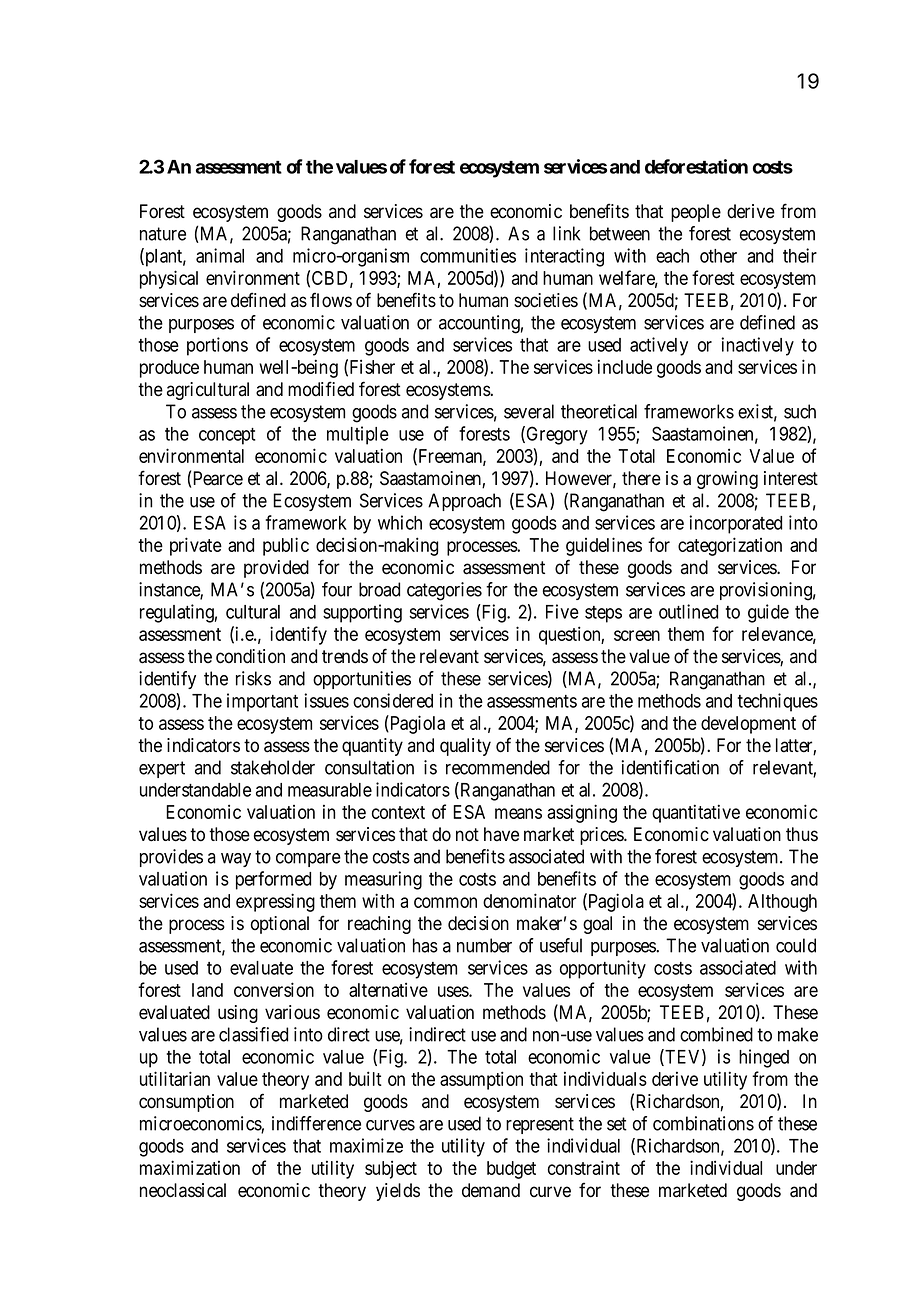  Describe the element at coordinates (190, 1167) in the screenshot. I see `maximization` at that location.
